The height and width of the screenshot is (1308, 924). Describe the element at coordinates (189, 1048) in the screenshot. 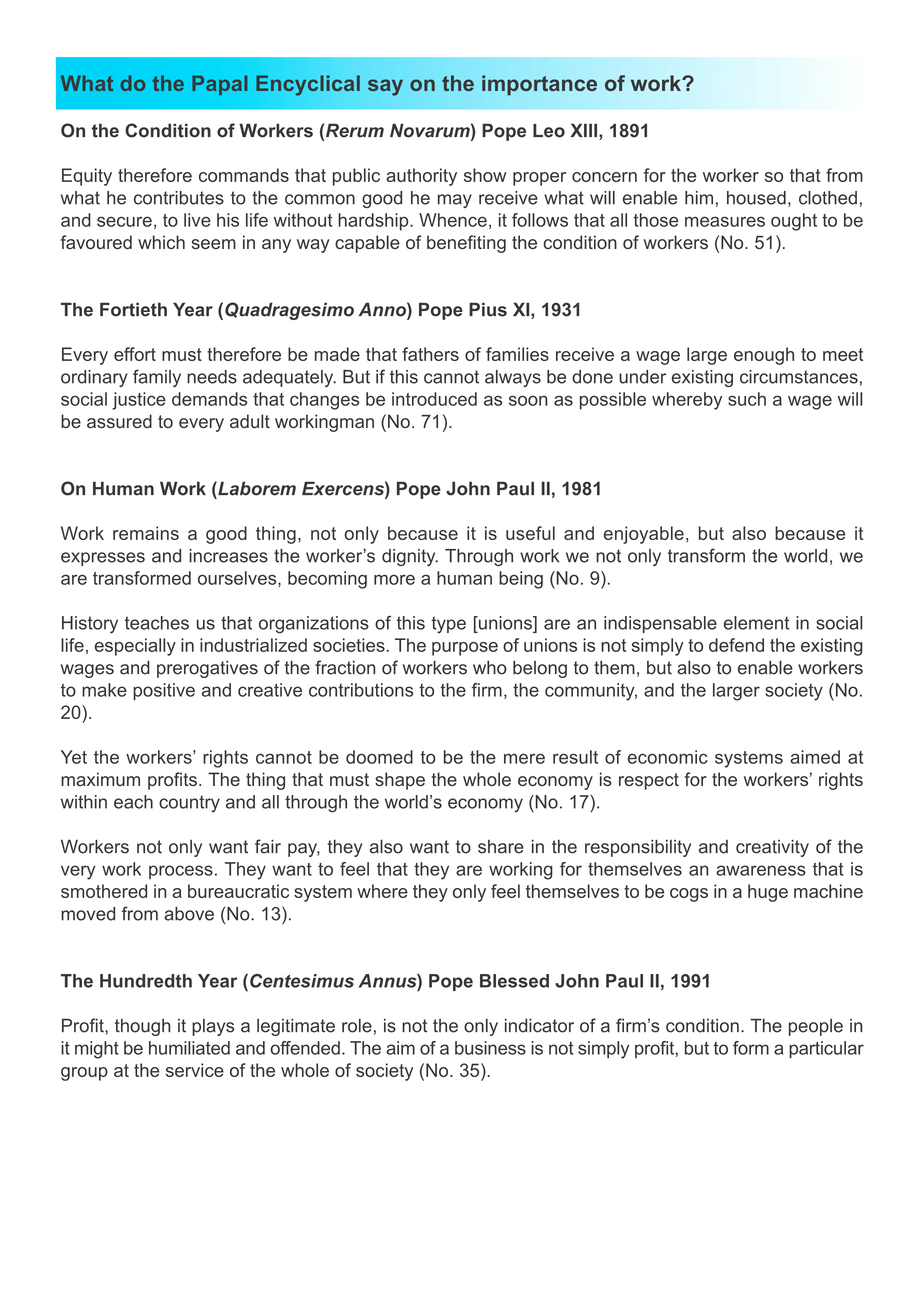

I see `humiliated` at that location.
